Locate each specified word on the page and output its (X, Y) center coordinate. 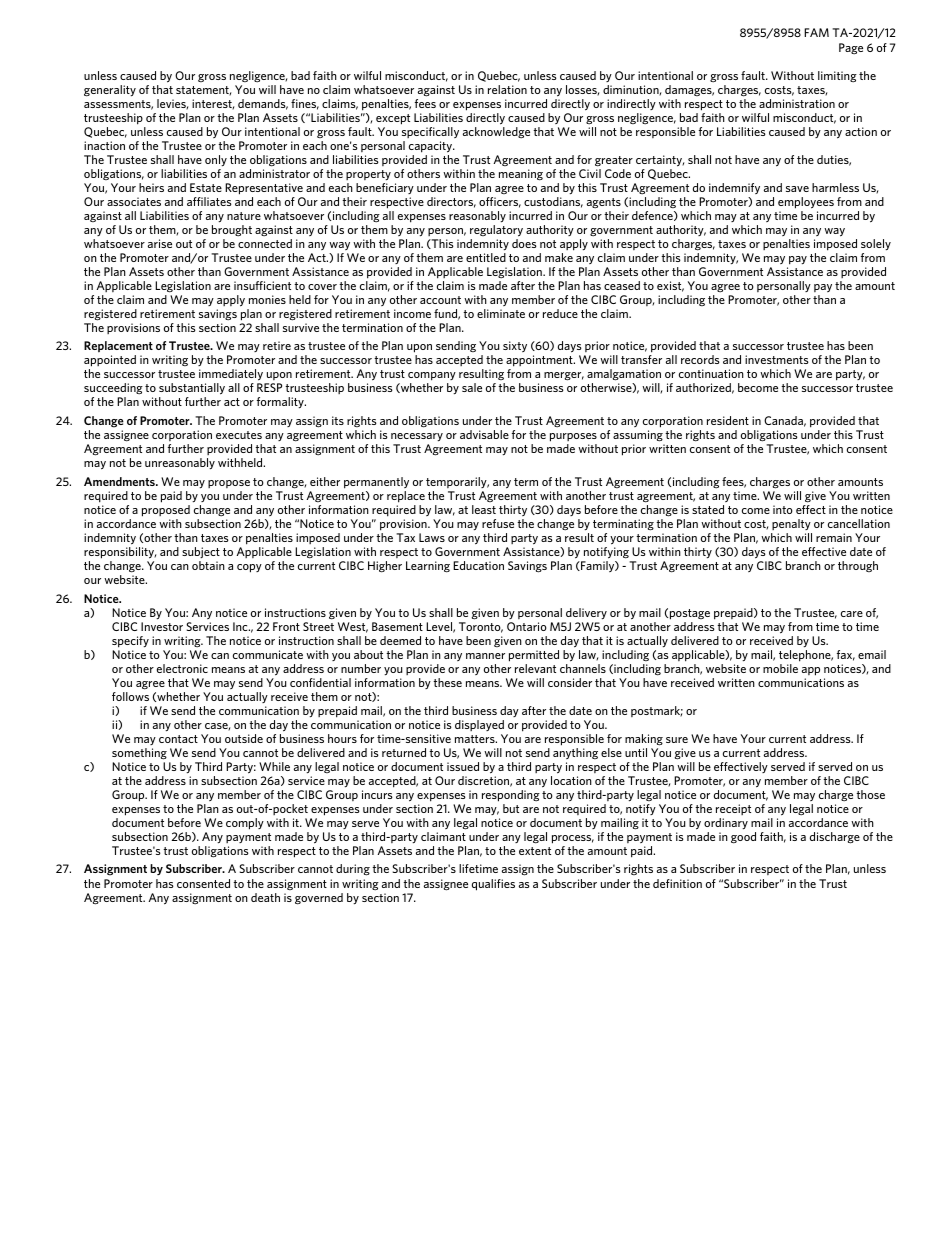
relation (507, 89)
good (743, 838)
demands (263, 104)
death (265, 897)
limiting (837, 77)
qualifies (493, 885)
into (783, 509)
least (484, 509)
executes (239, 435)
